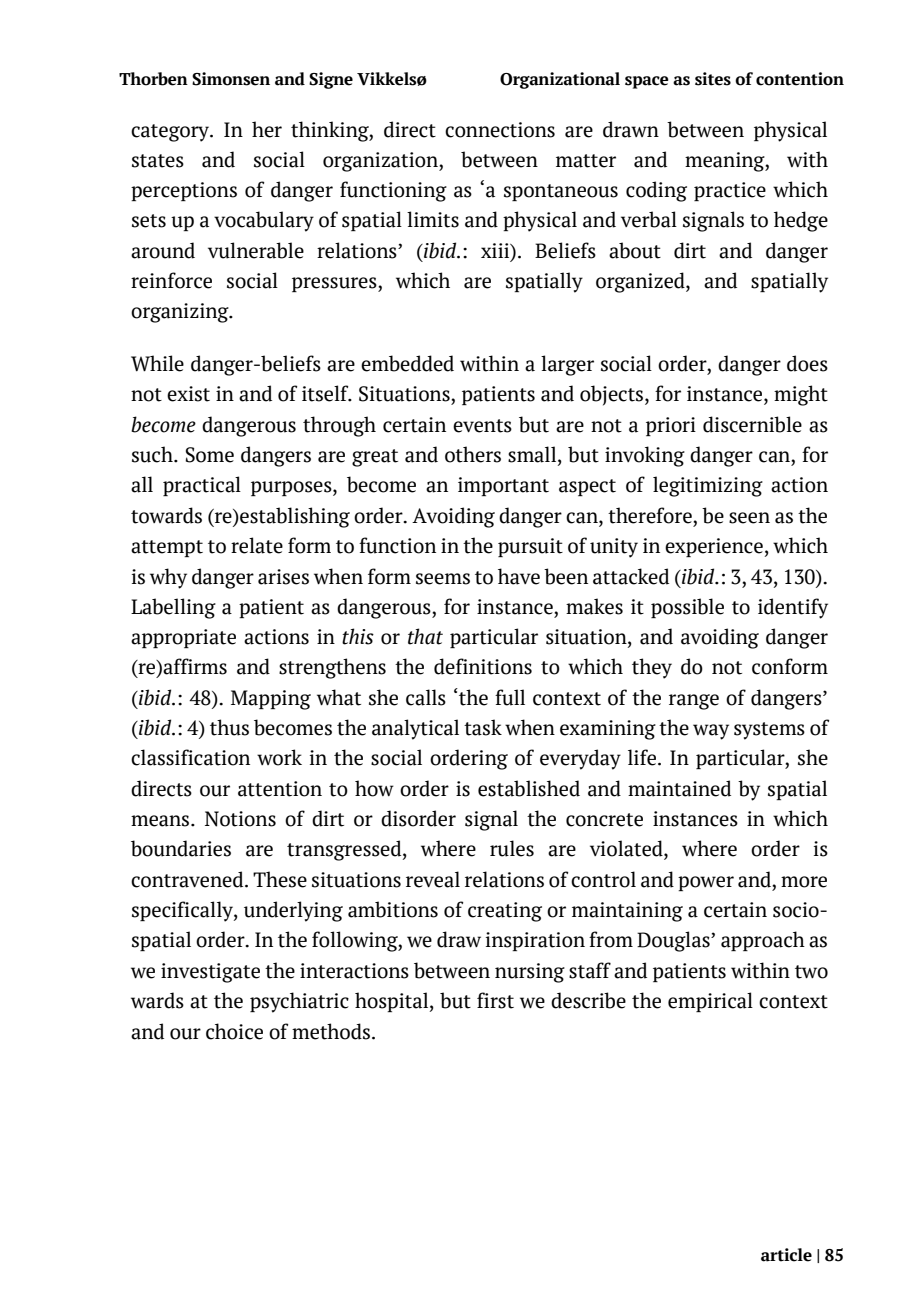 The height and width of the page is (1314, 924). I want to click on rules, so click(512, 848).
